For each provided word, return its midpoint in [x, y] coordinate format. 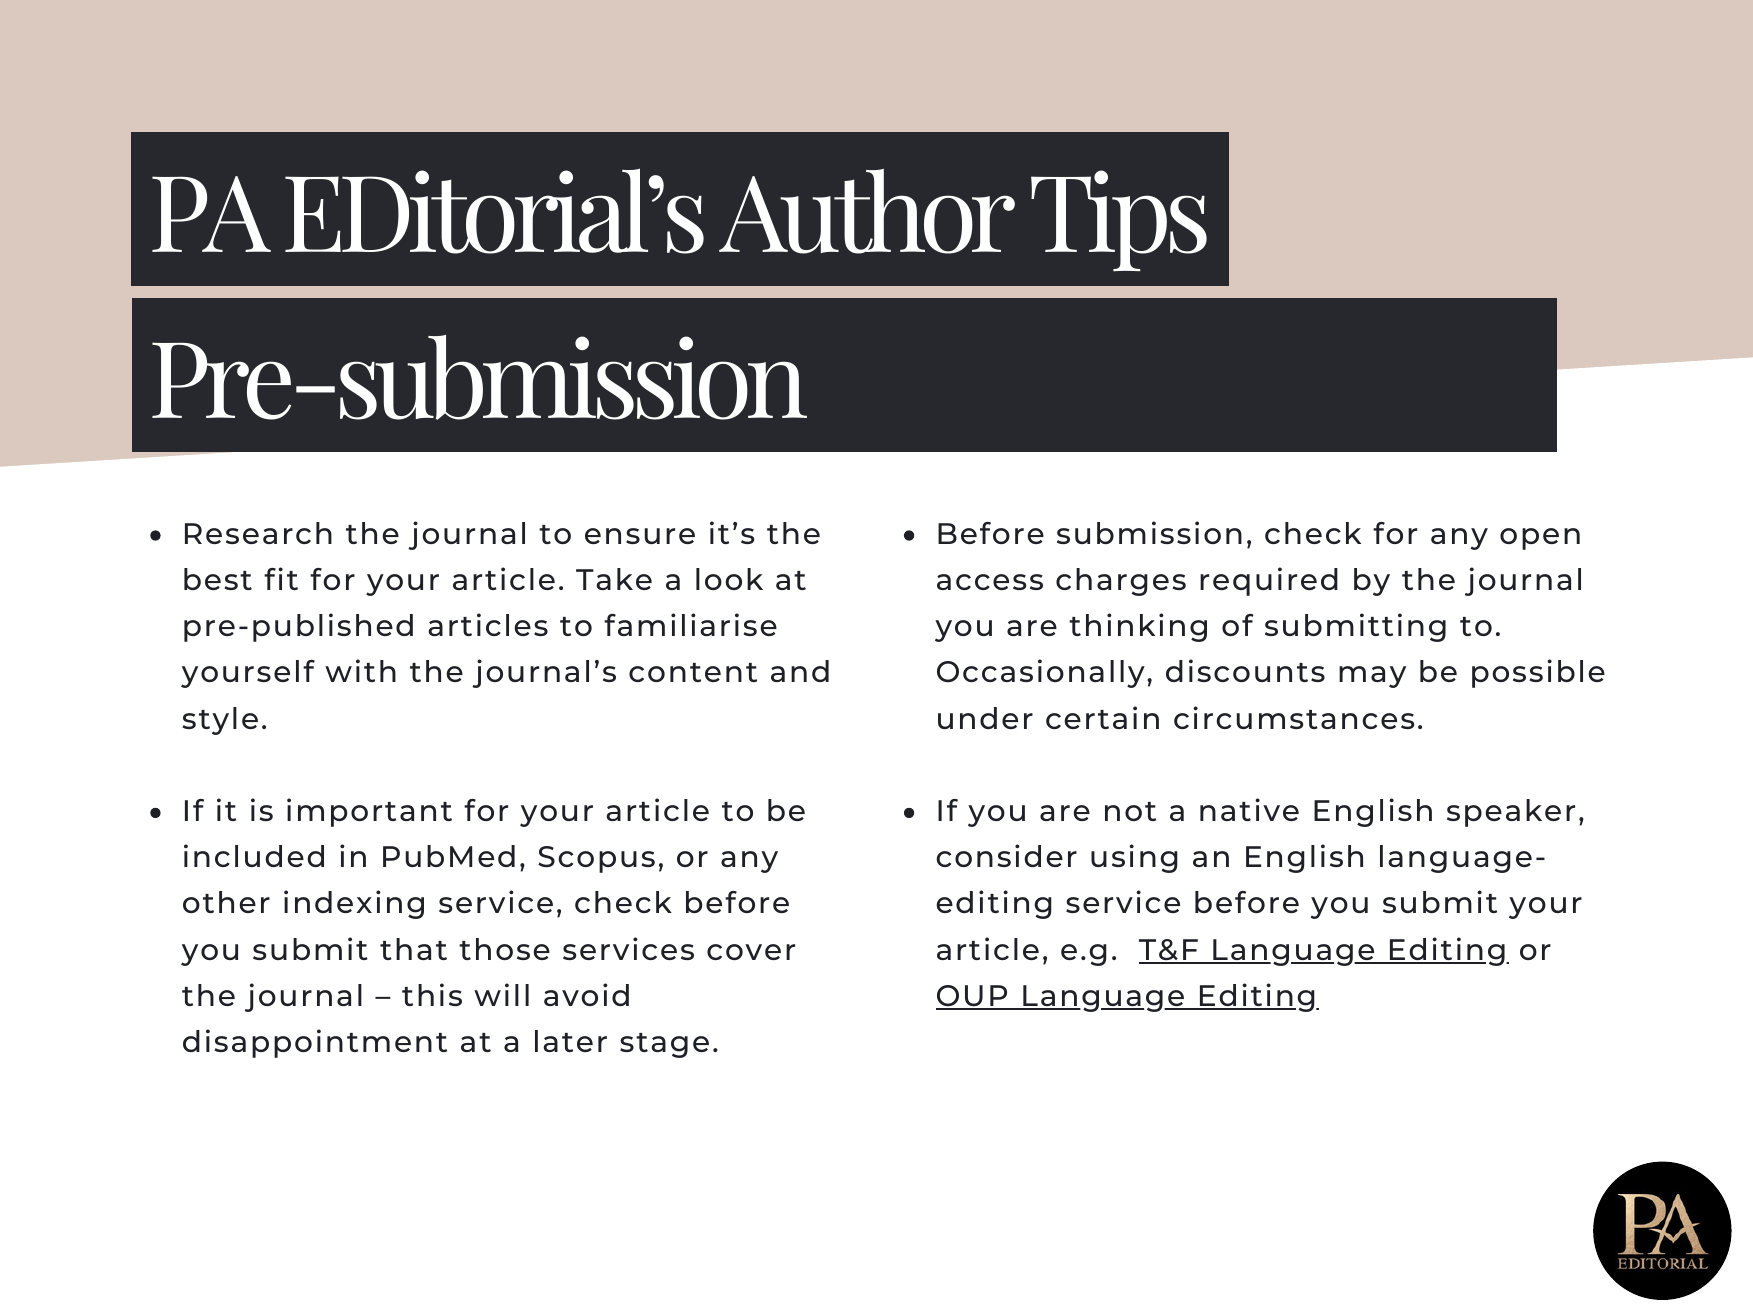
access [990, 582]
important [369, 812]
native [1249, 809]
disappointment [315, 1043]
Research [258, 533]
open [1540, 539]
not [1130, 811]
